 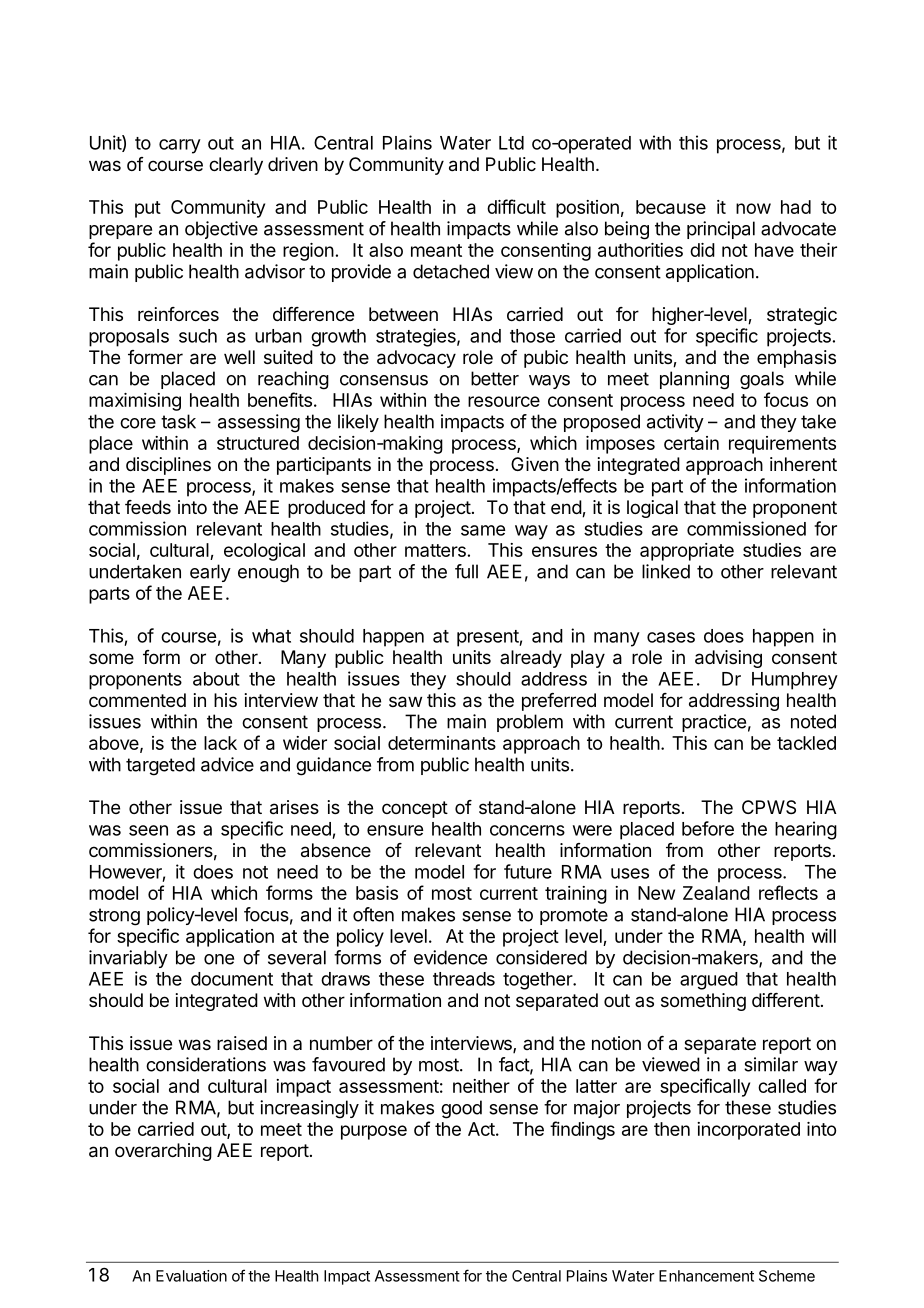 I want to click on Ltd, so click(x=511, y=143).
